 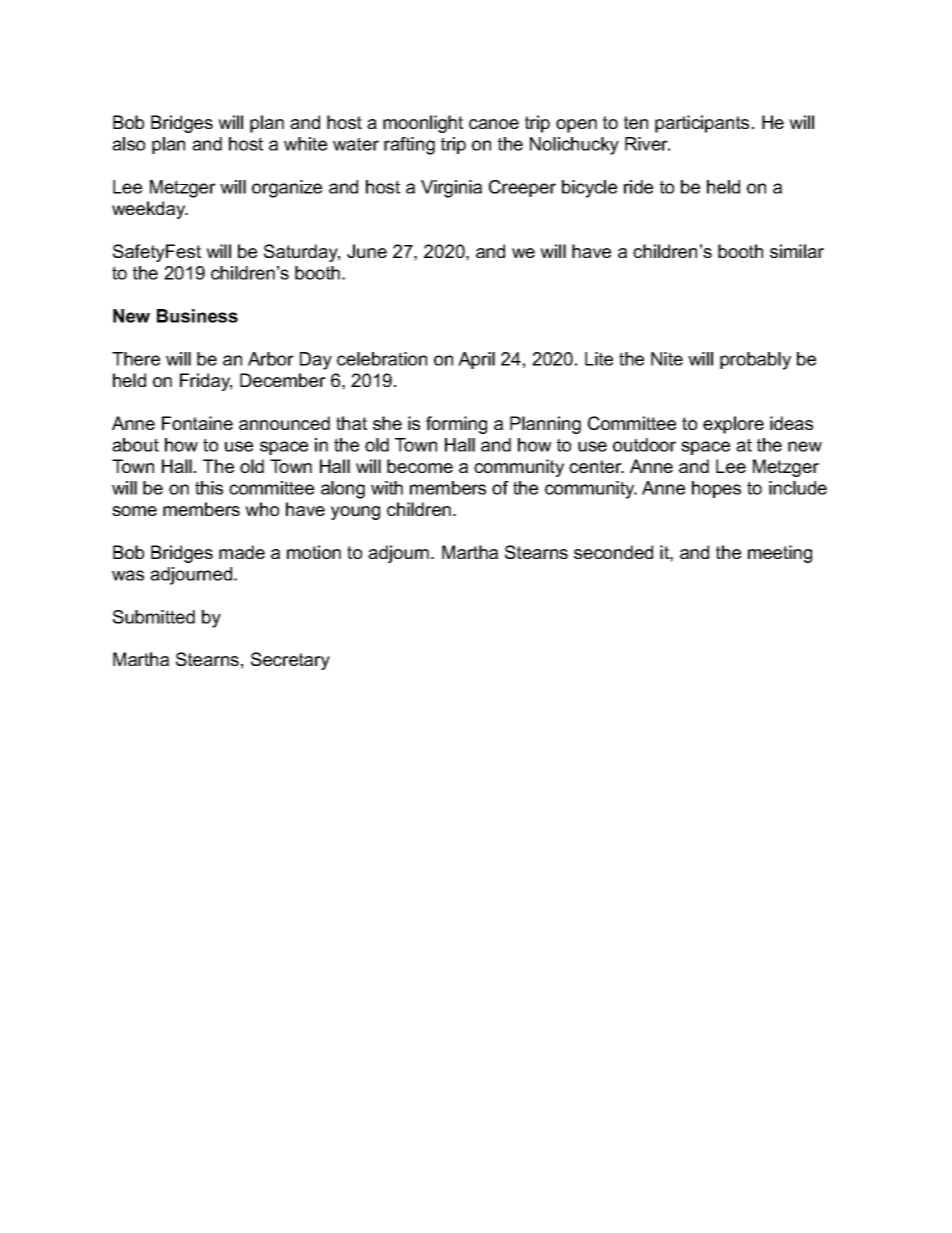 What do you see at coordinates (476, 360) in the image?
I see `April` at bounding box center [476, 360].
